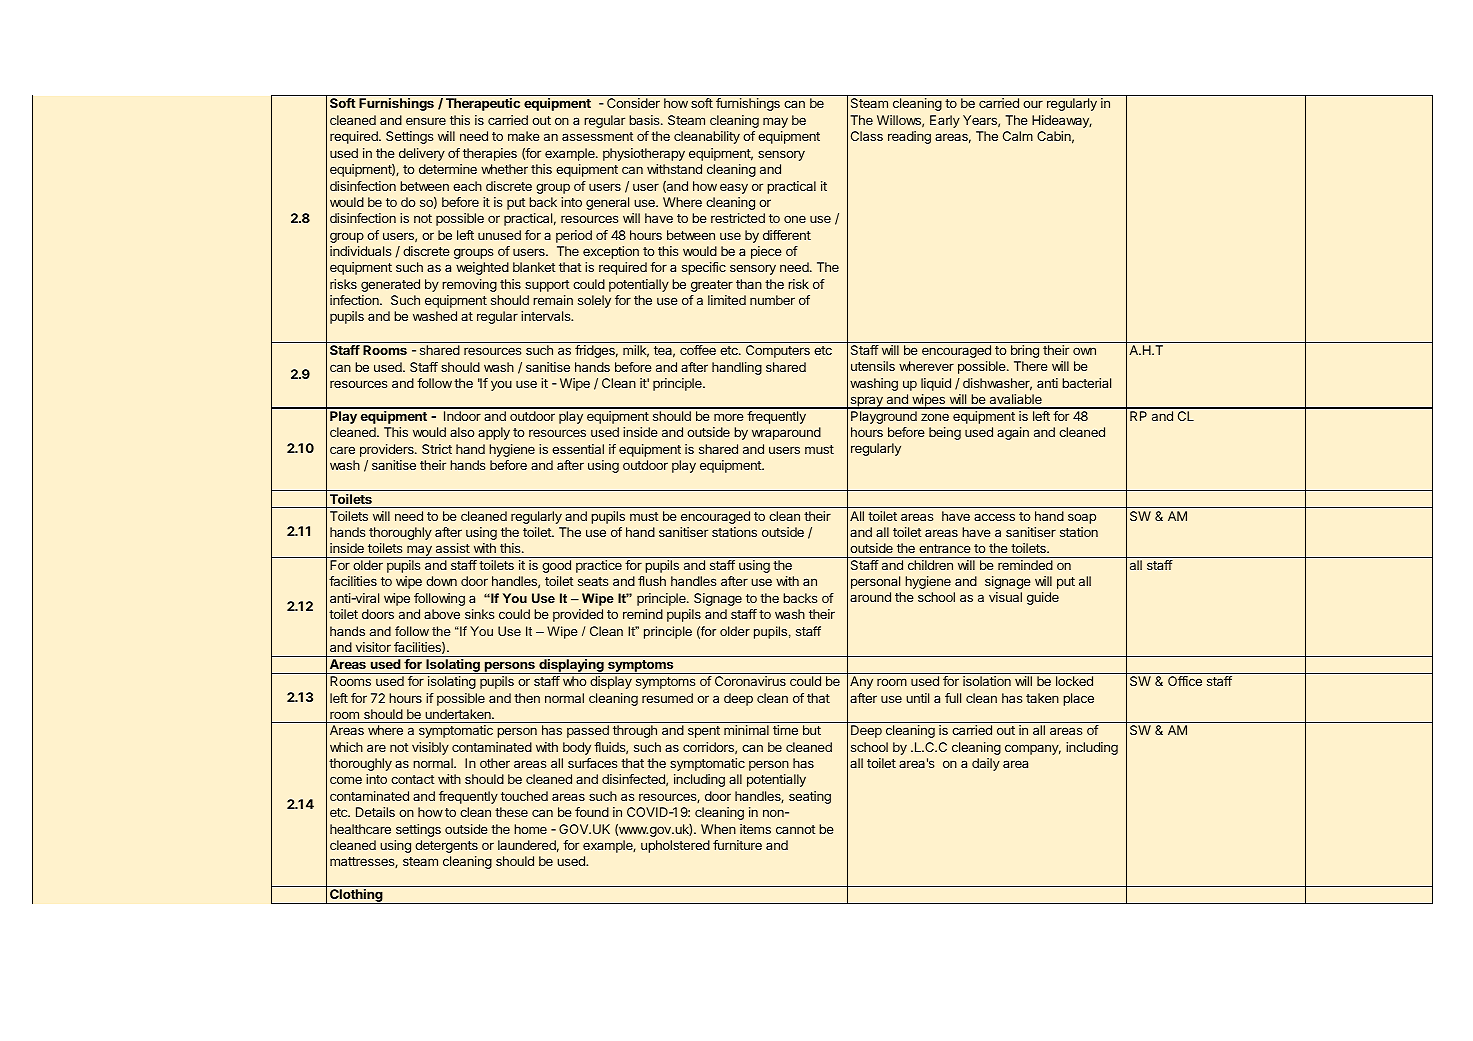 This page has width=1473, height=1041. Describe the element at coordinates (867, 136) in the page. I see `Class` at that location.
